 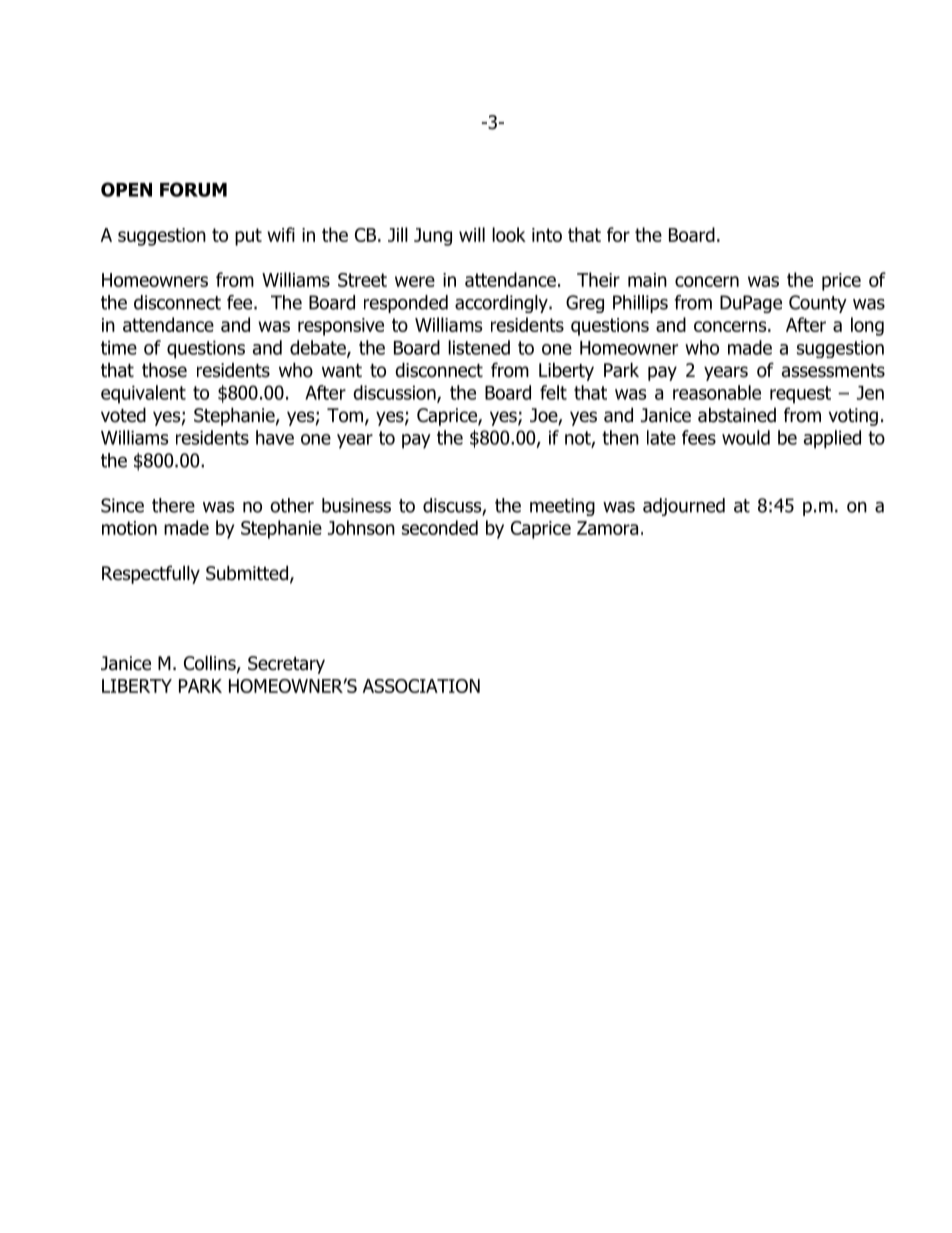 What do you see at coordinates (193, 189) in the image?
I see `FORUM` at bounding box center [193, 189].
